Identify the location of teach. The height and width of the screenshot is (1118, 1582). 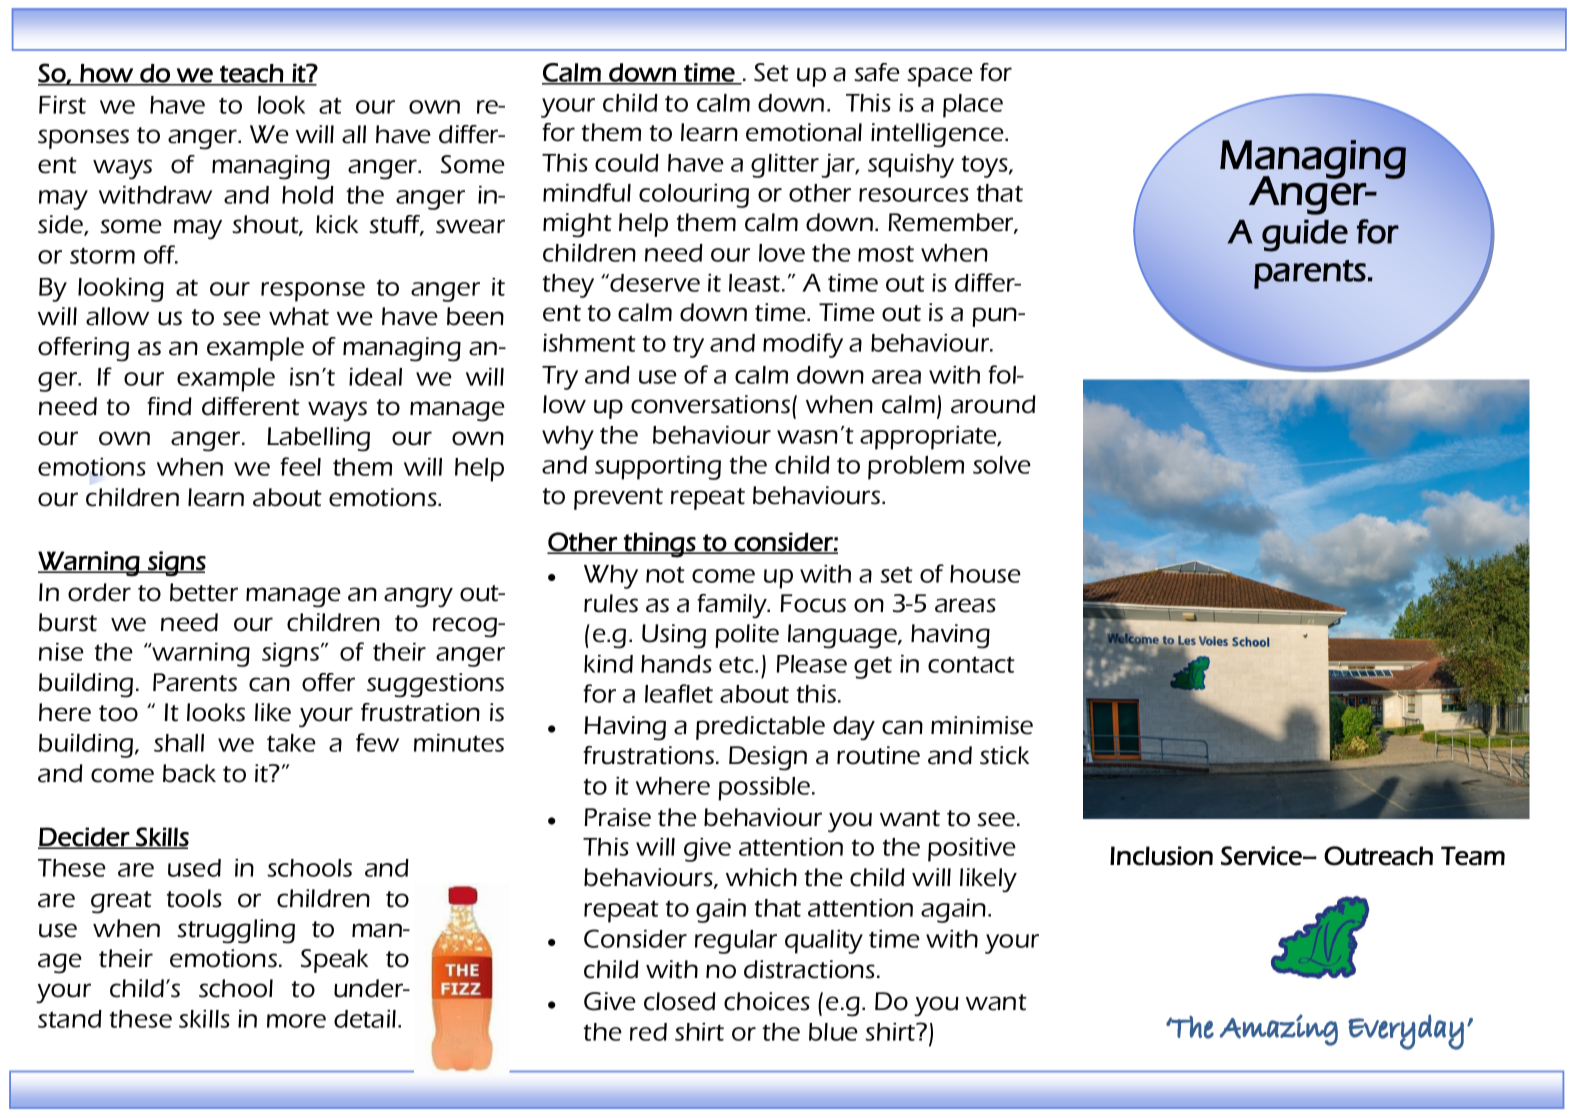
(251, 74).
